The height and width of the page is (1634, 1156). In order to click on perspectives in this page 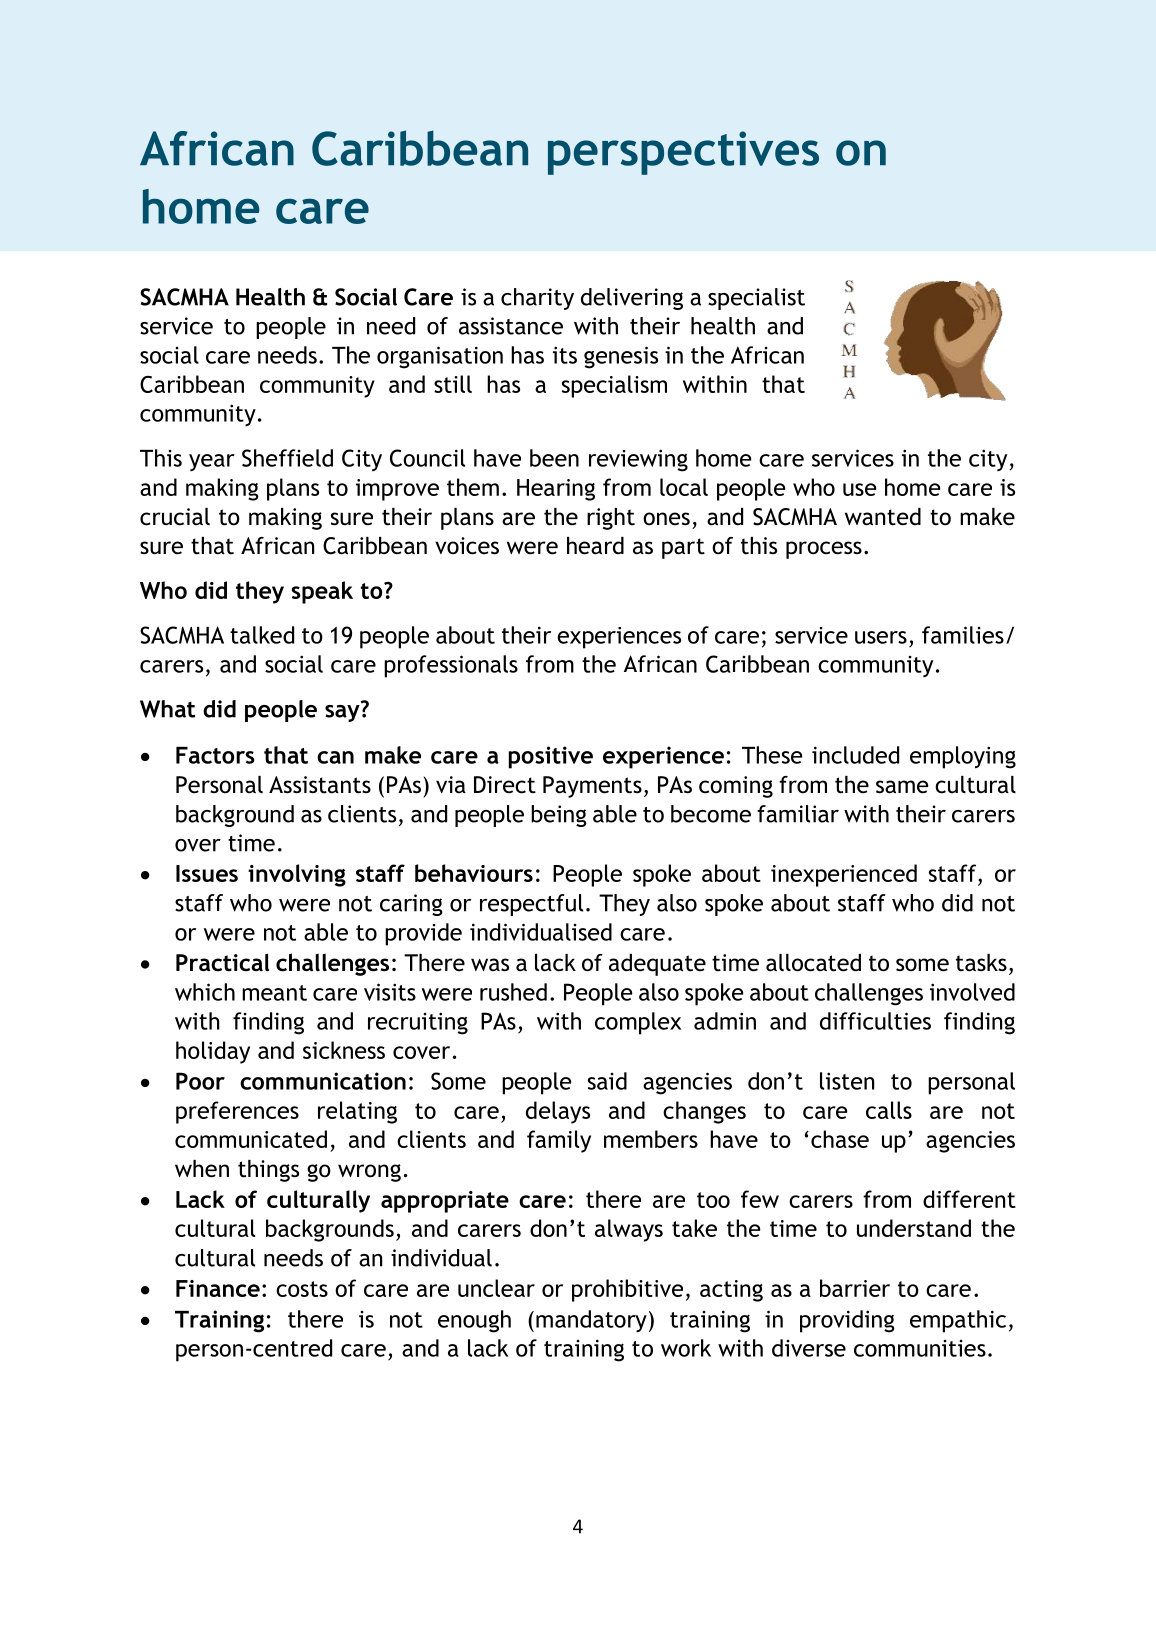, I will do `click(683, 153)`.
